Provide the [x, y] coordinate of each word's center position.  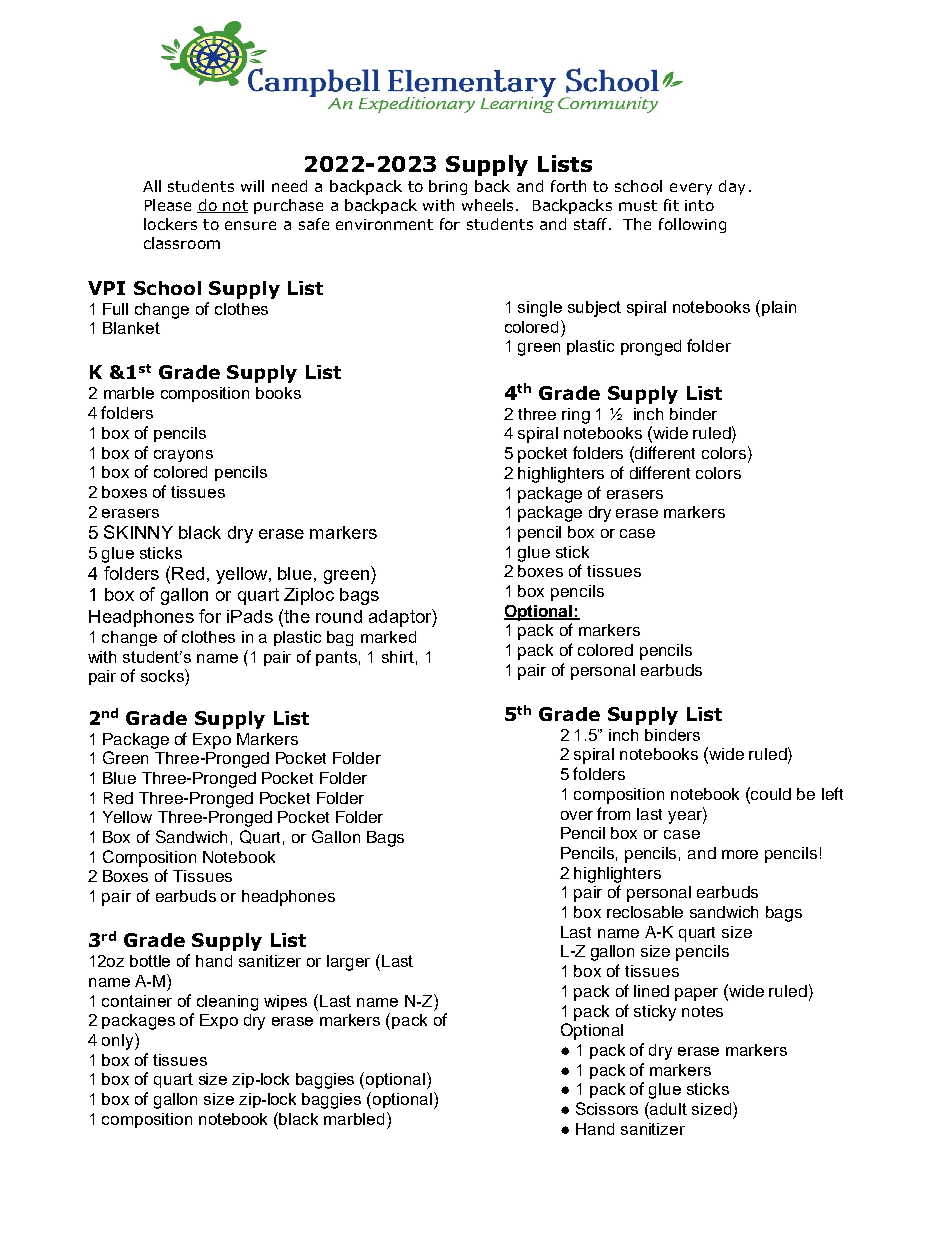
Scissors [607, 1108]
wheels [487, 205]
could [771, 794]
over [577, 815]
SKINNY [138, 532]
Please [168, 205]
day [732, 187]
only [119, 1041]
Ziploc [309, 596]
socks [163, 675]
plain [779, 308]
